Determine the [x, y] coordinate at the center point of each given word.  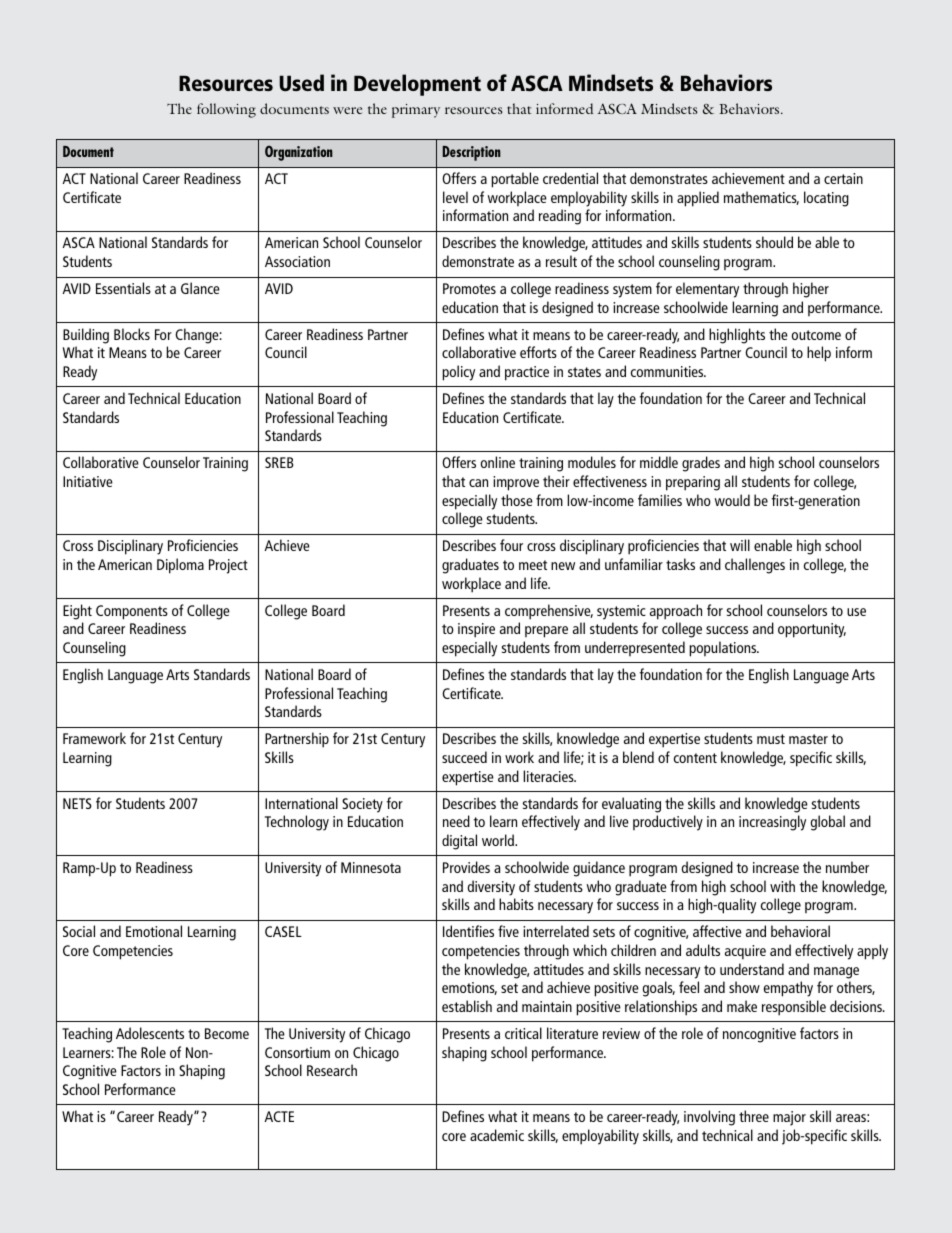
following [226, 110]
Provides [466, 867]
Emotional [154, 931]
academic [497, 1135]
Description [472, 153]
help [819, 354]
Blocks [132, 334]
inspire [476, 630]
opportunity [812, 630]
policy [458, 373]
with [782, 886]
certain [843, 178]
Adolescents [150, 1033]
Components [132, 612]
